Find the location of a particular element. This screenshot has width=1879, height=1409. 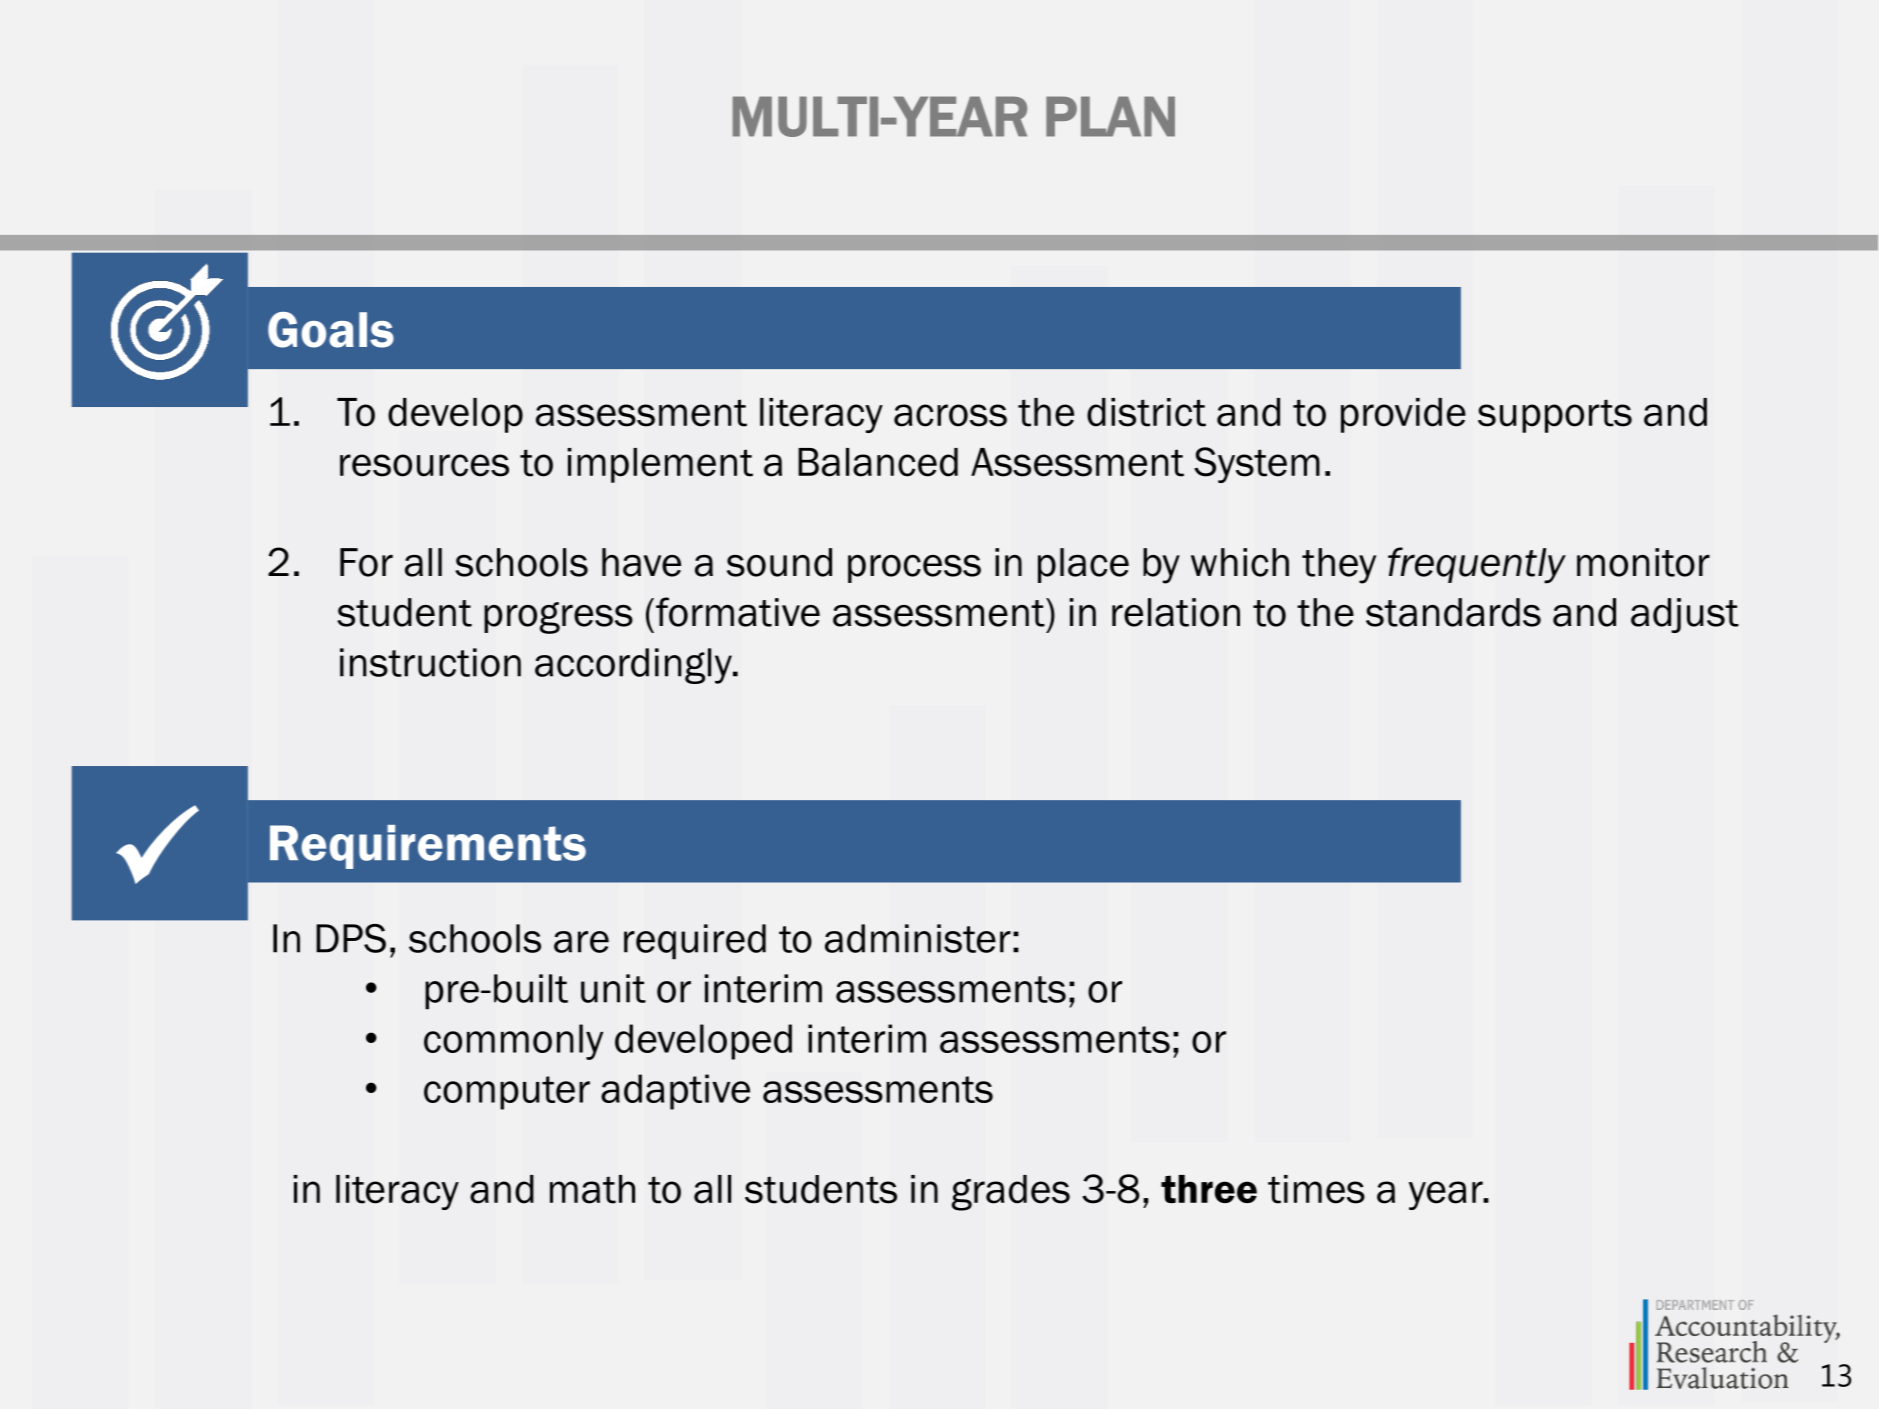

are is located at coordinates (581, 942).
